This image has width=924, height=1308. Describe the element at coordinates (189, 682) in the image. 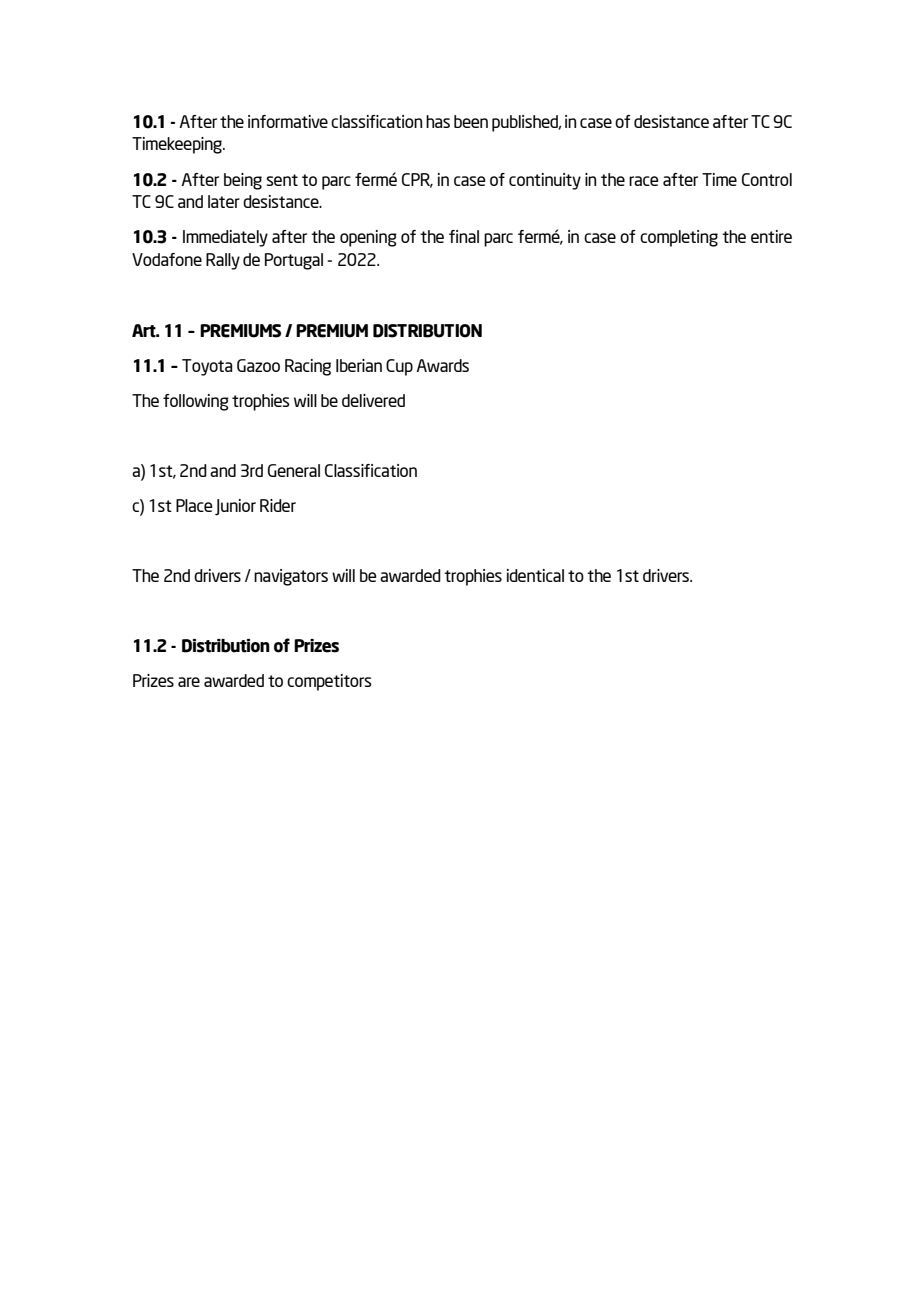

I see `are` at that location.
